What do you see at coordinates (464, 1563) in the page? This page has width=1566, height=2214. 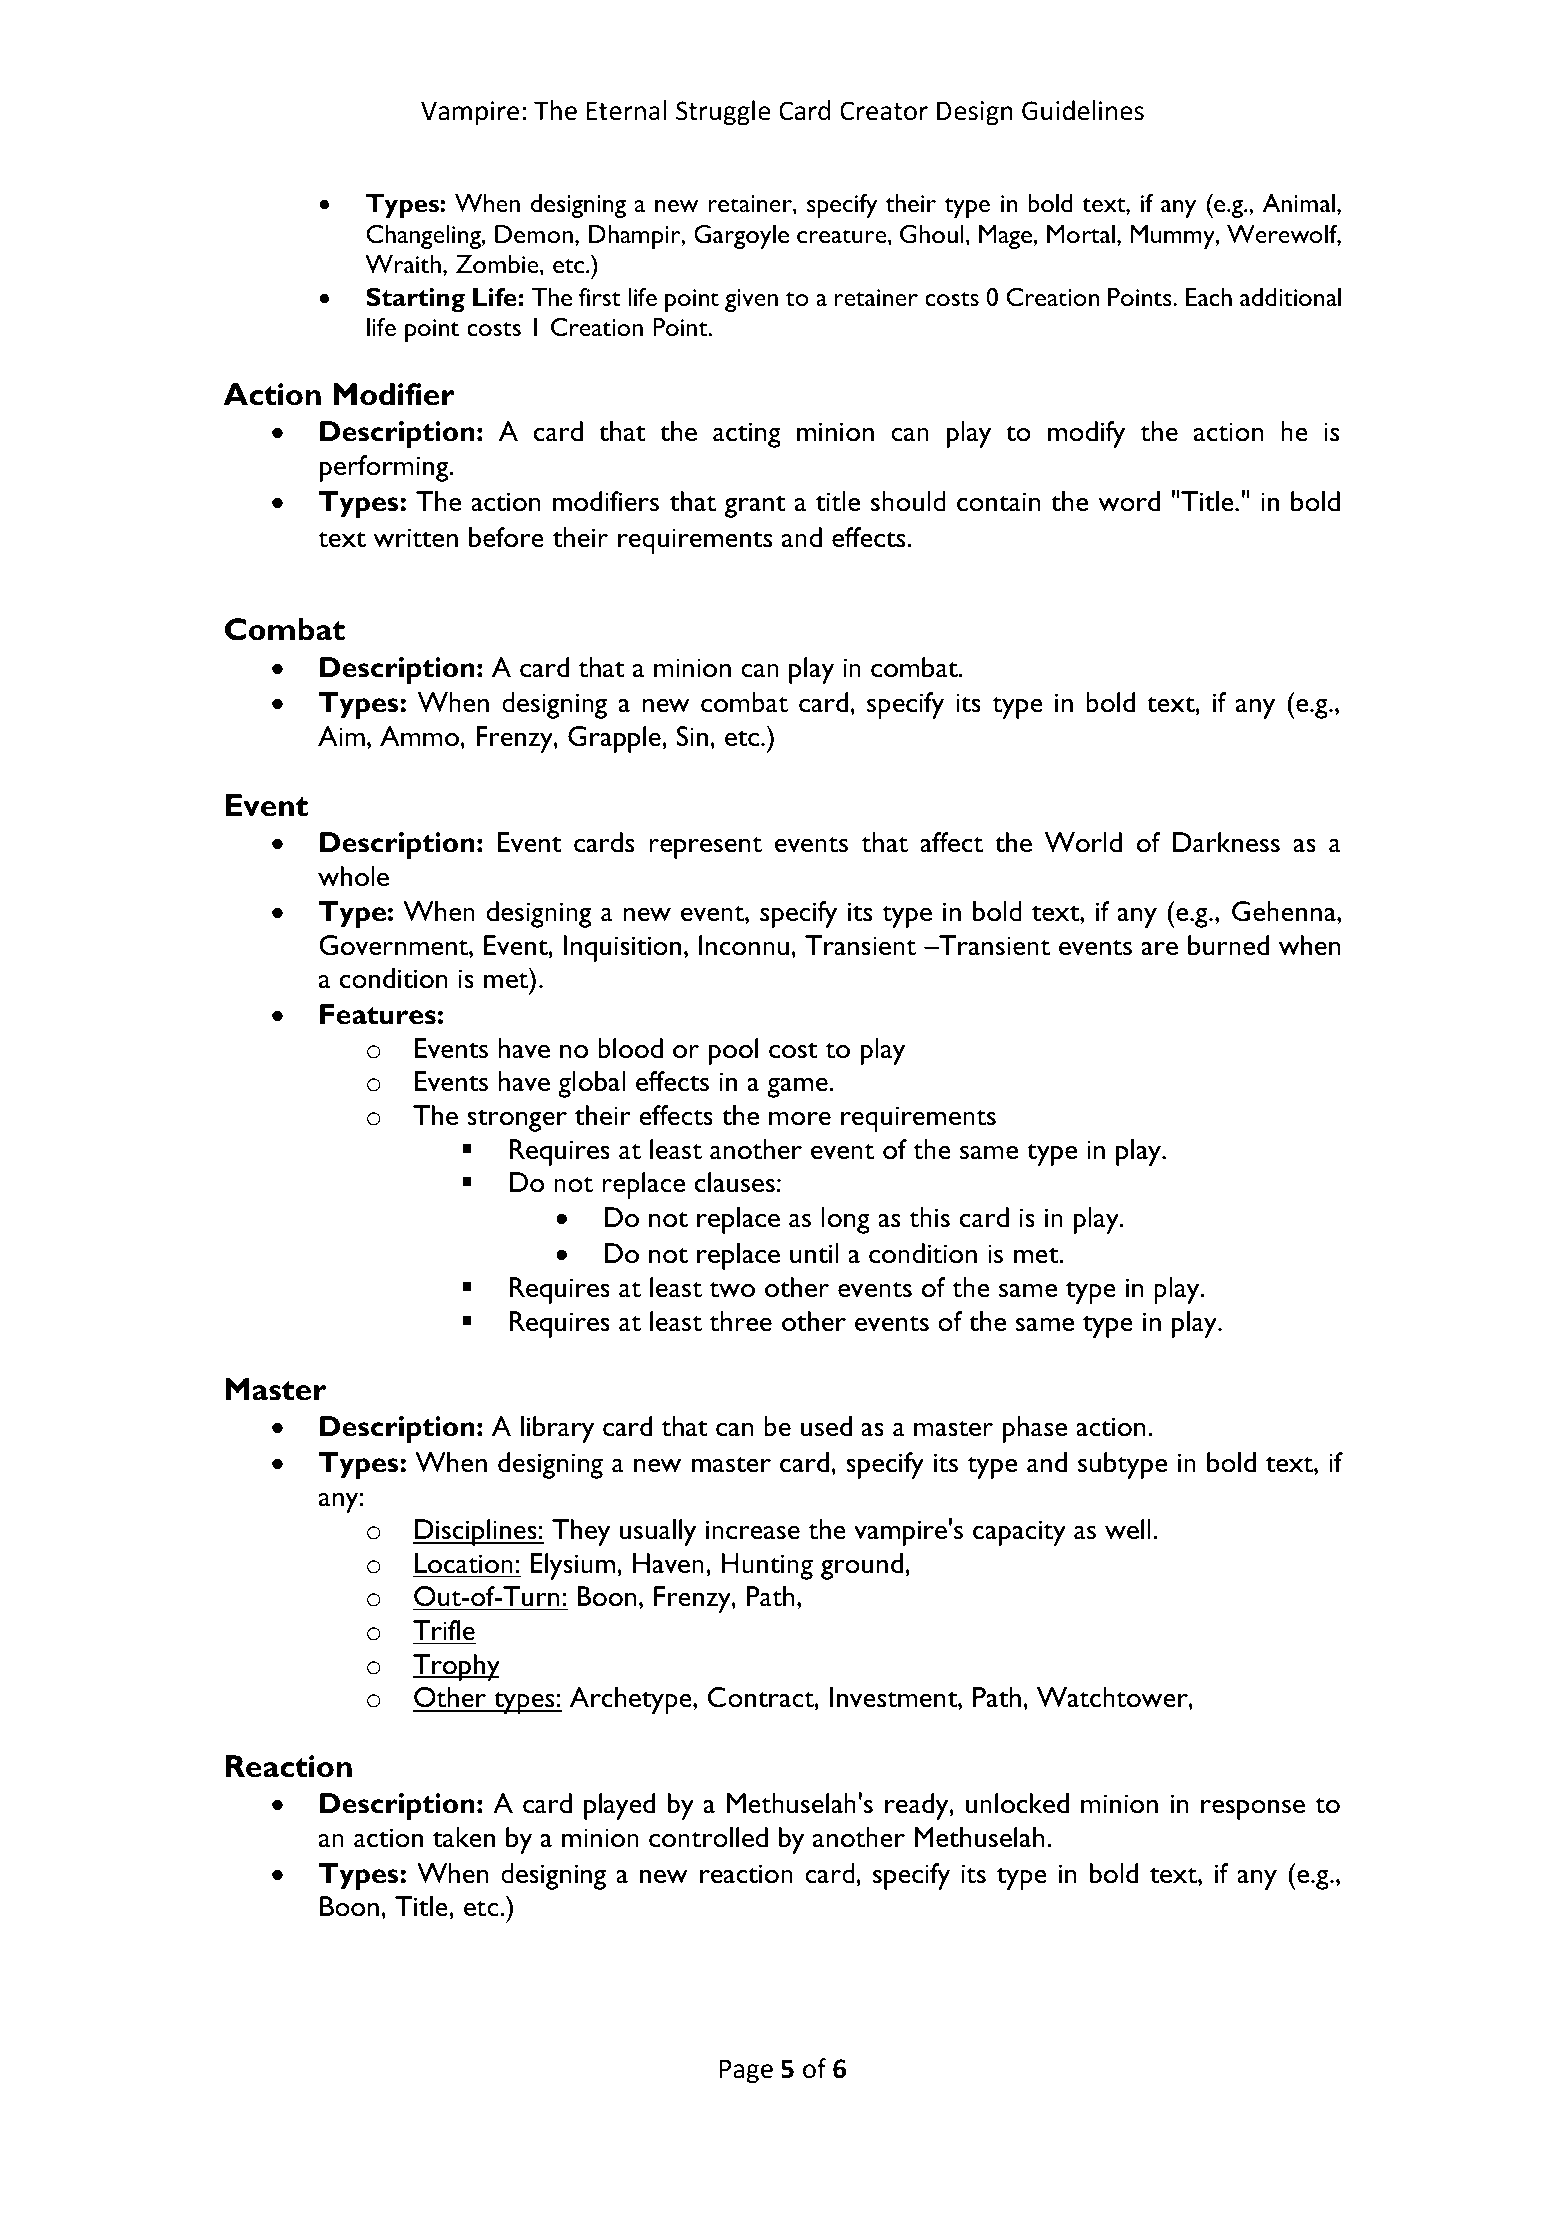 I see `Location` at bounding box center [464, 1563].
